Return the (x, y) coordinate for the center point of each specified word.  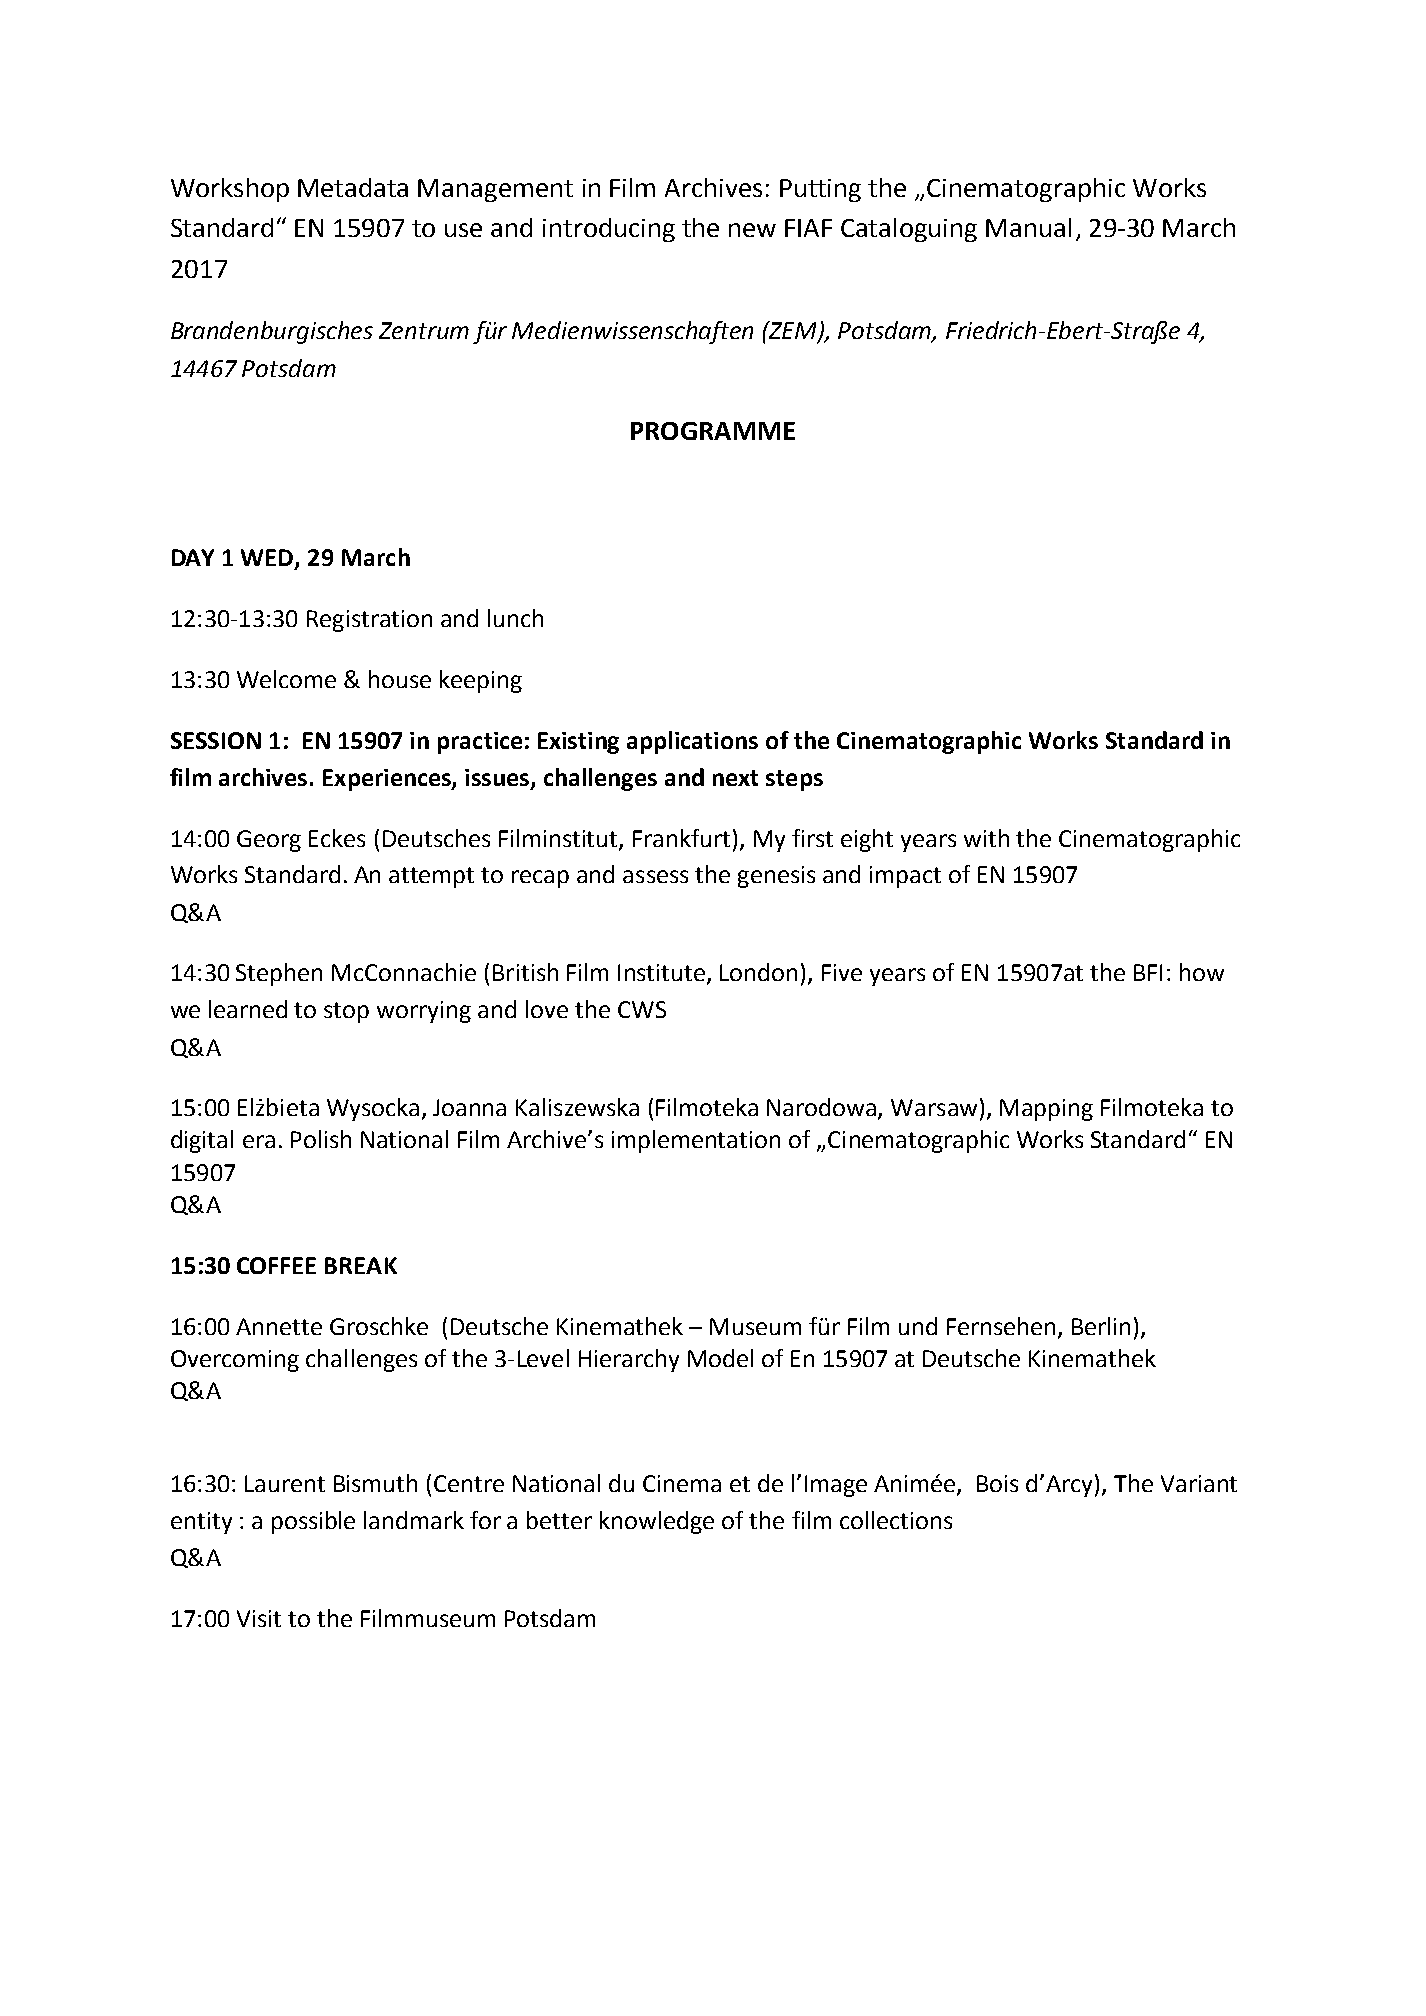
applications (692, 742)
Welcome (286, 679)
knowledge (657, 1522)
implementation (696, 1141)
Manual (1028, 227)
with (986, 838)
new (752, 230)
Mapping (1046, 1110)
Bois (997, 1483)
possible (313, 1522)
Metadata (353, 187)
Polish (321, 1139)
